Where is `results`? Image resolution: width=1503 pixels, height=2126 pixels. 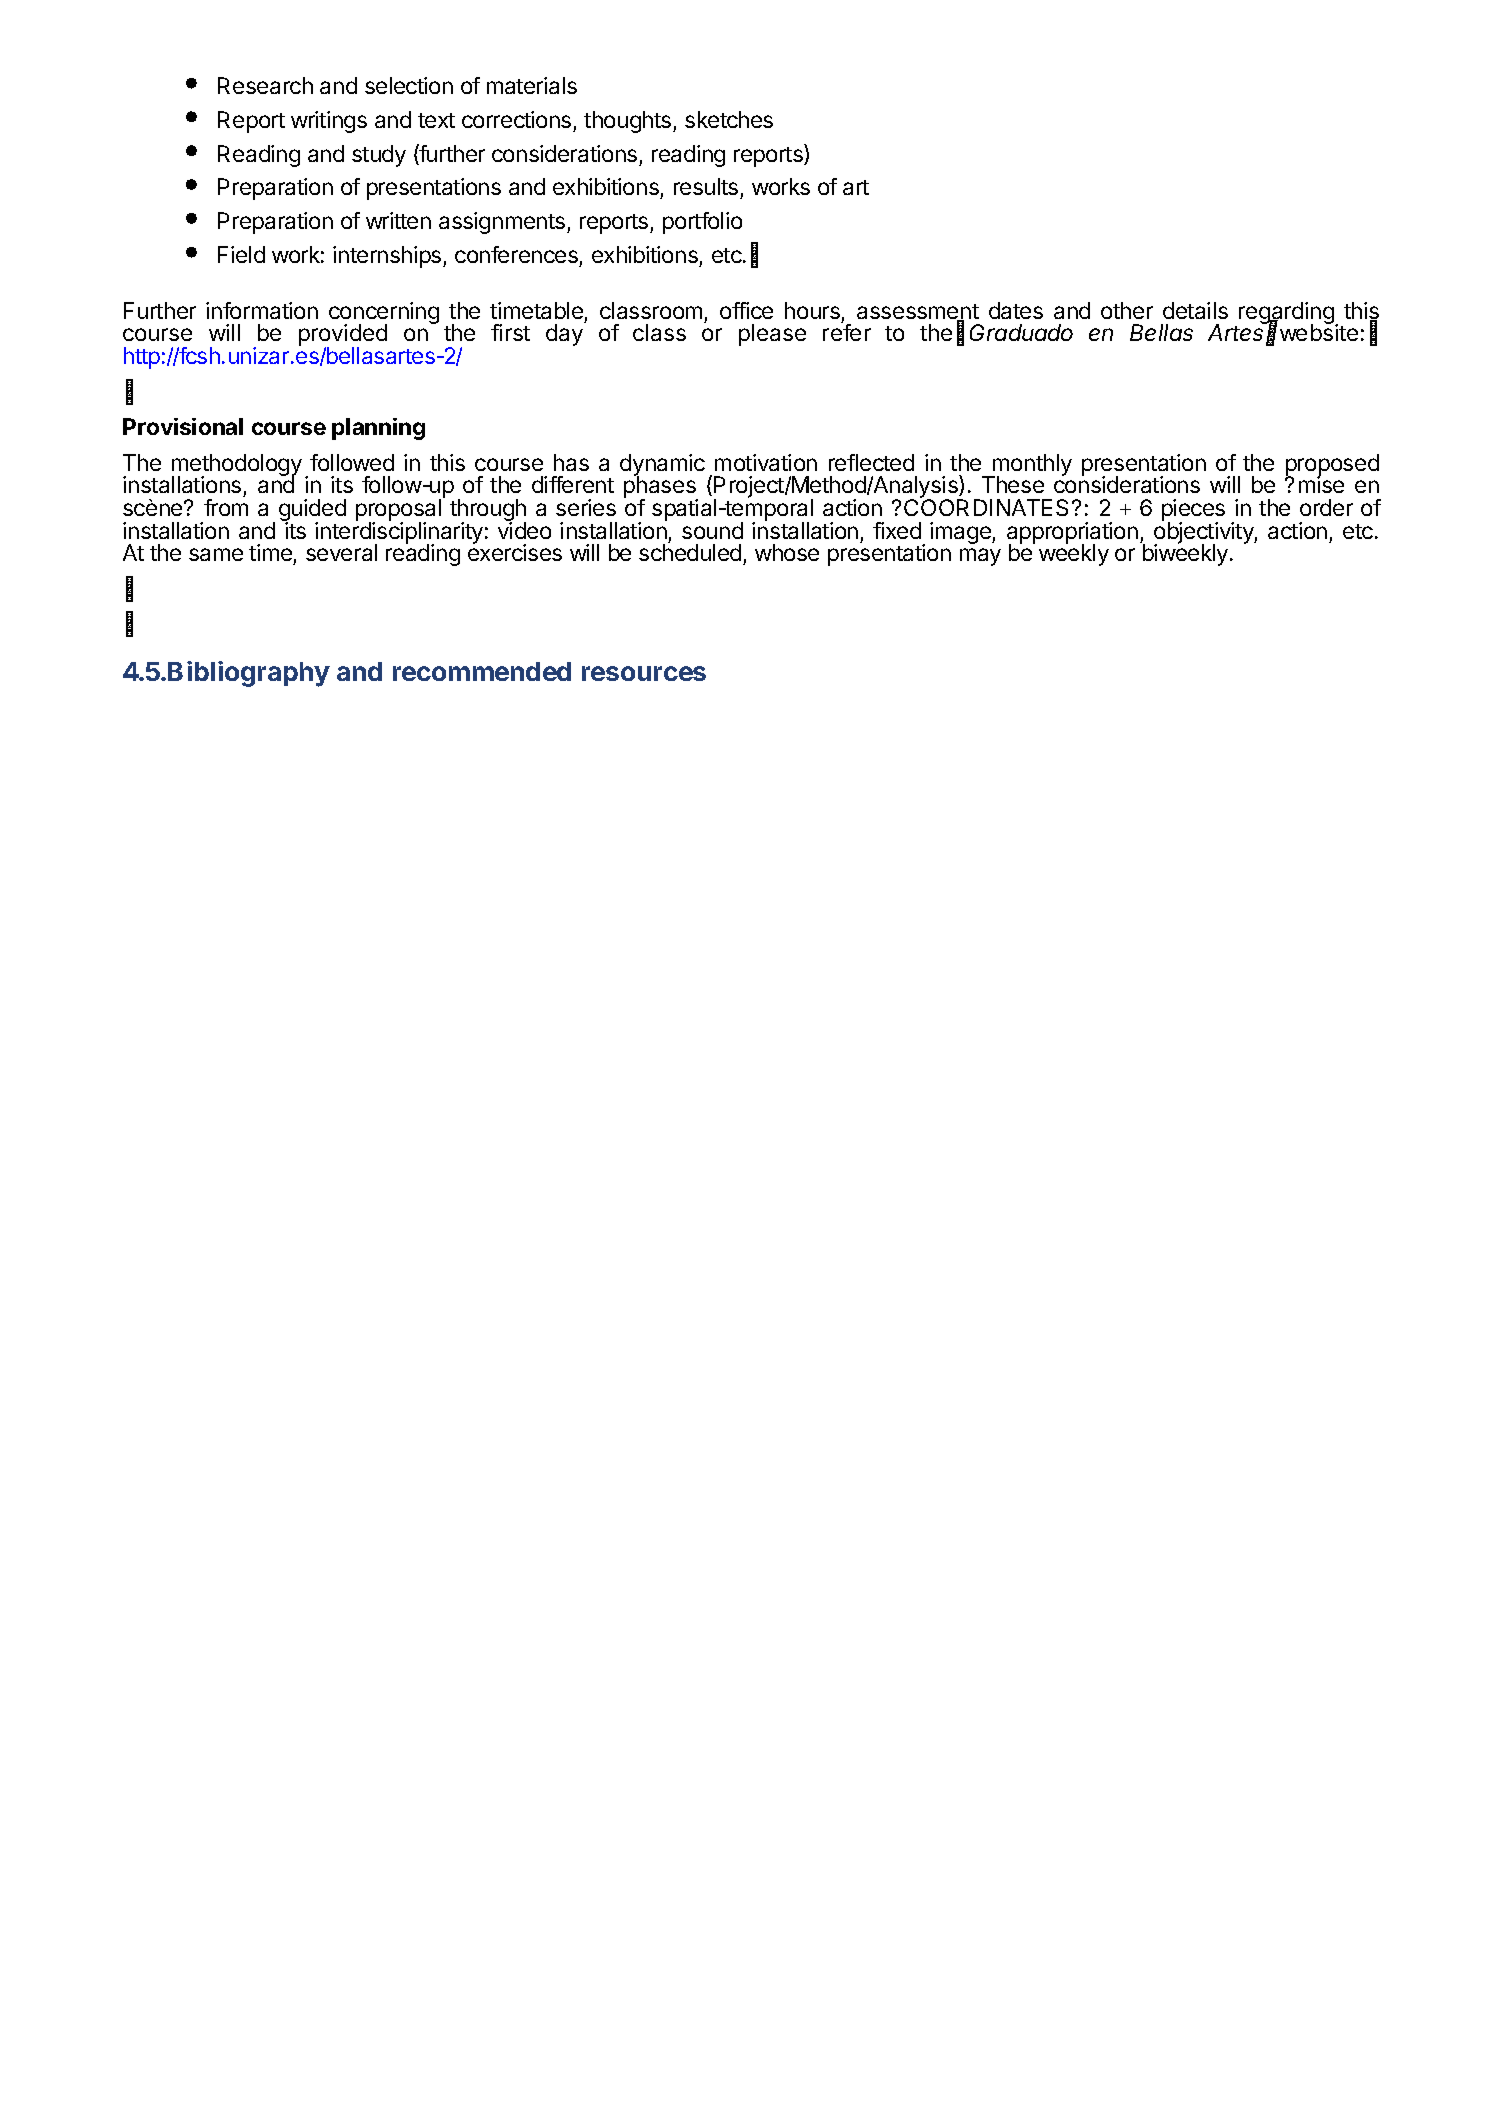
results is located at coordinates (707, 188).
